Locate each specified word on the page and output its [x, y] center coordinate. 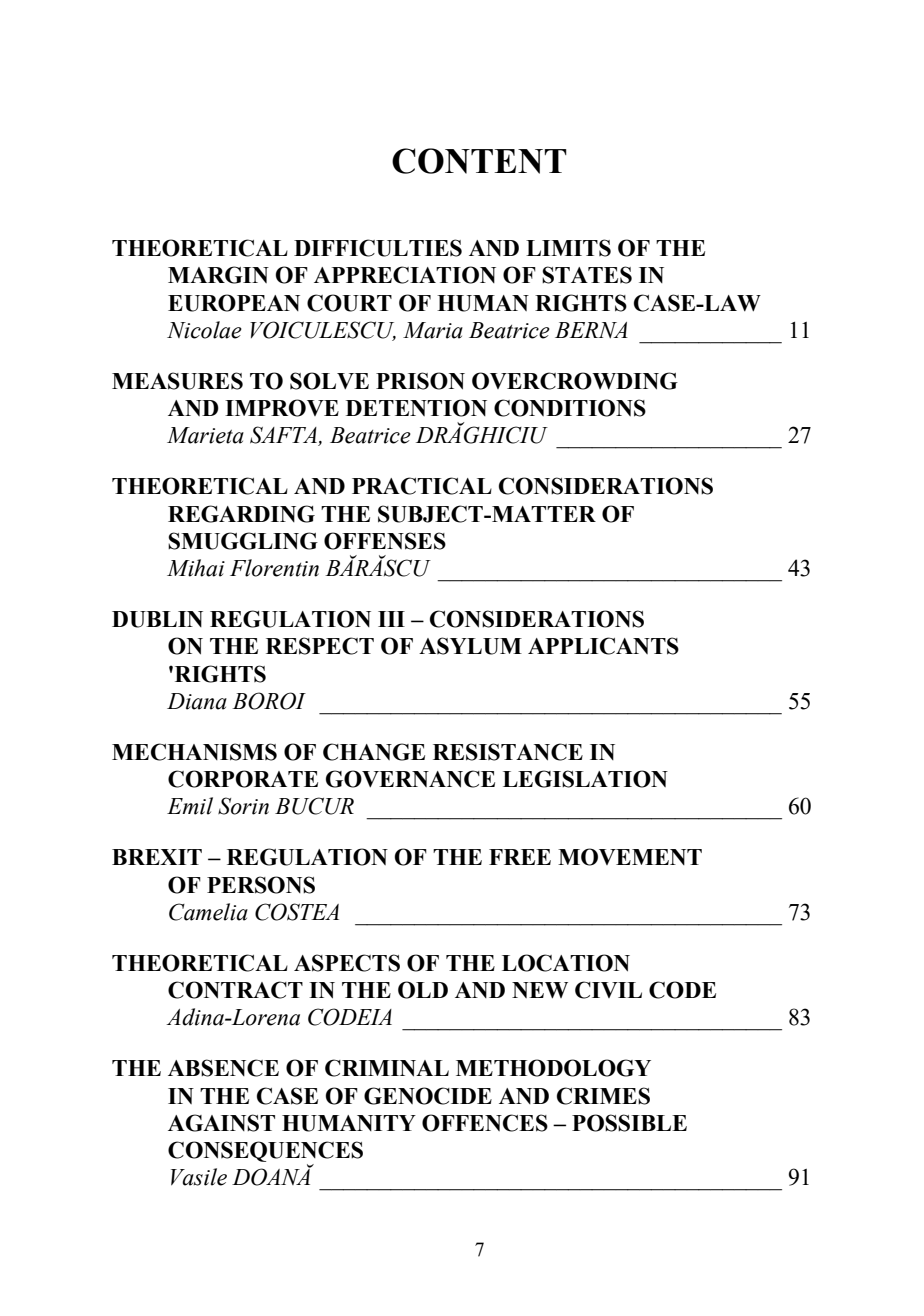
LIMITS [568, 248]
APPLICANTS [603, 646]
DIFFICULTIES [378, 248]
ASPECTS [347, 963]
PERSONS [261, 885]
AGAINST [221, 1123]
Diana [197, 701]
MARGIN [218, 275]
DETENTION [416, 408]
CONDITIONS [570, 408]
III [391, 619]
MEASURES [177, 381]
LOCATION [566, 963]
